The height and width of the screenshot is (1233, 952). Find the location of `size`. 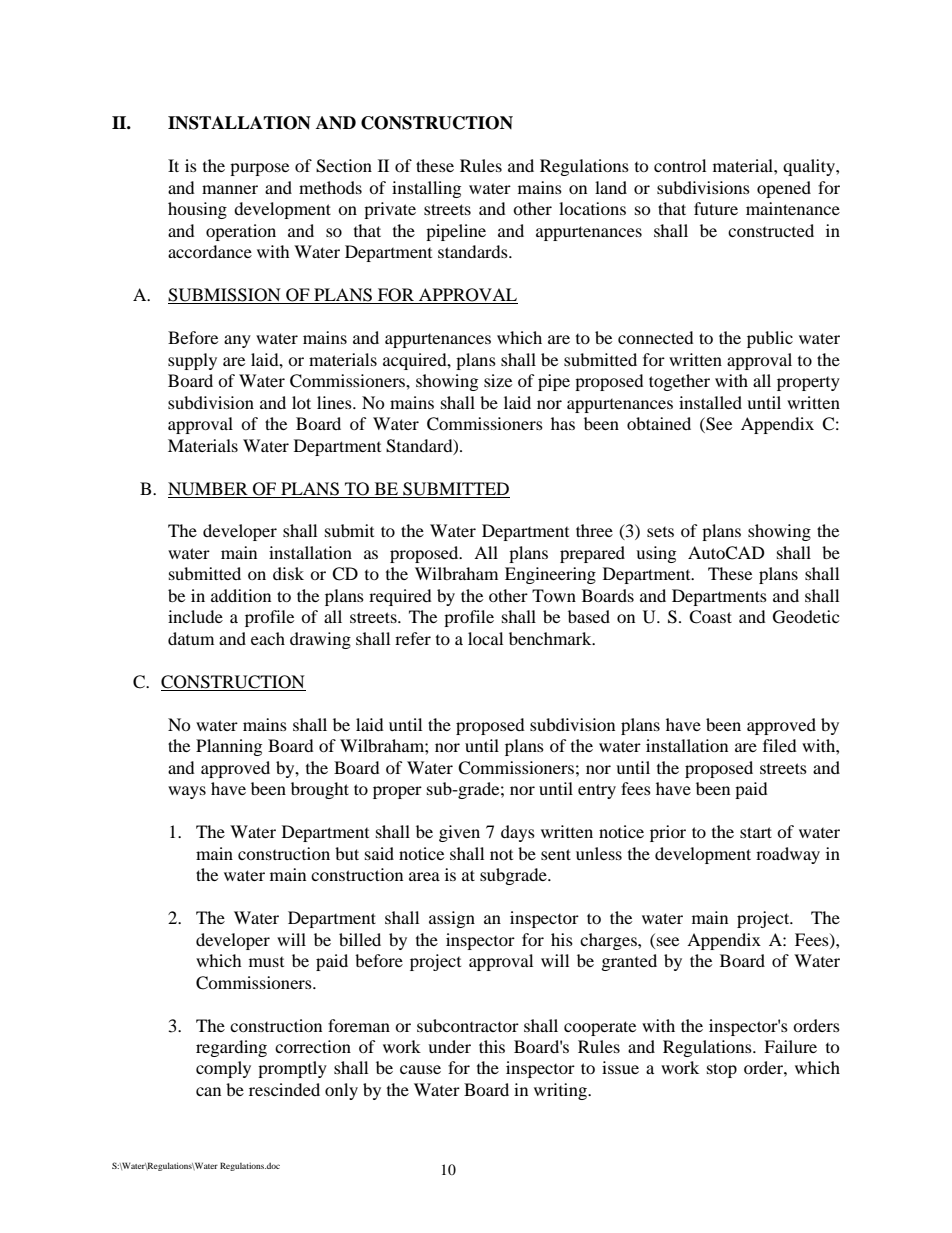

size is located at coordinates (498, 380).
